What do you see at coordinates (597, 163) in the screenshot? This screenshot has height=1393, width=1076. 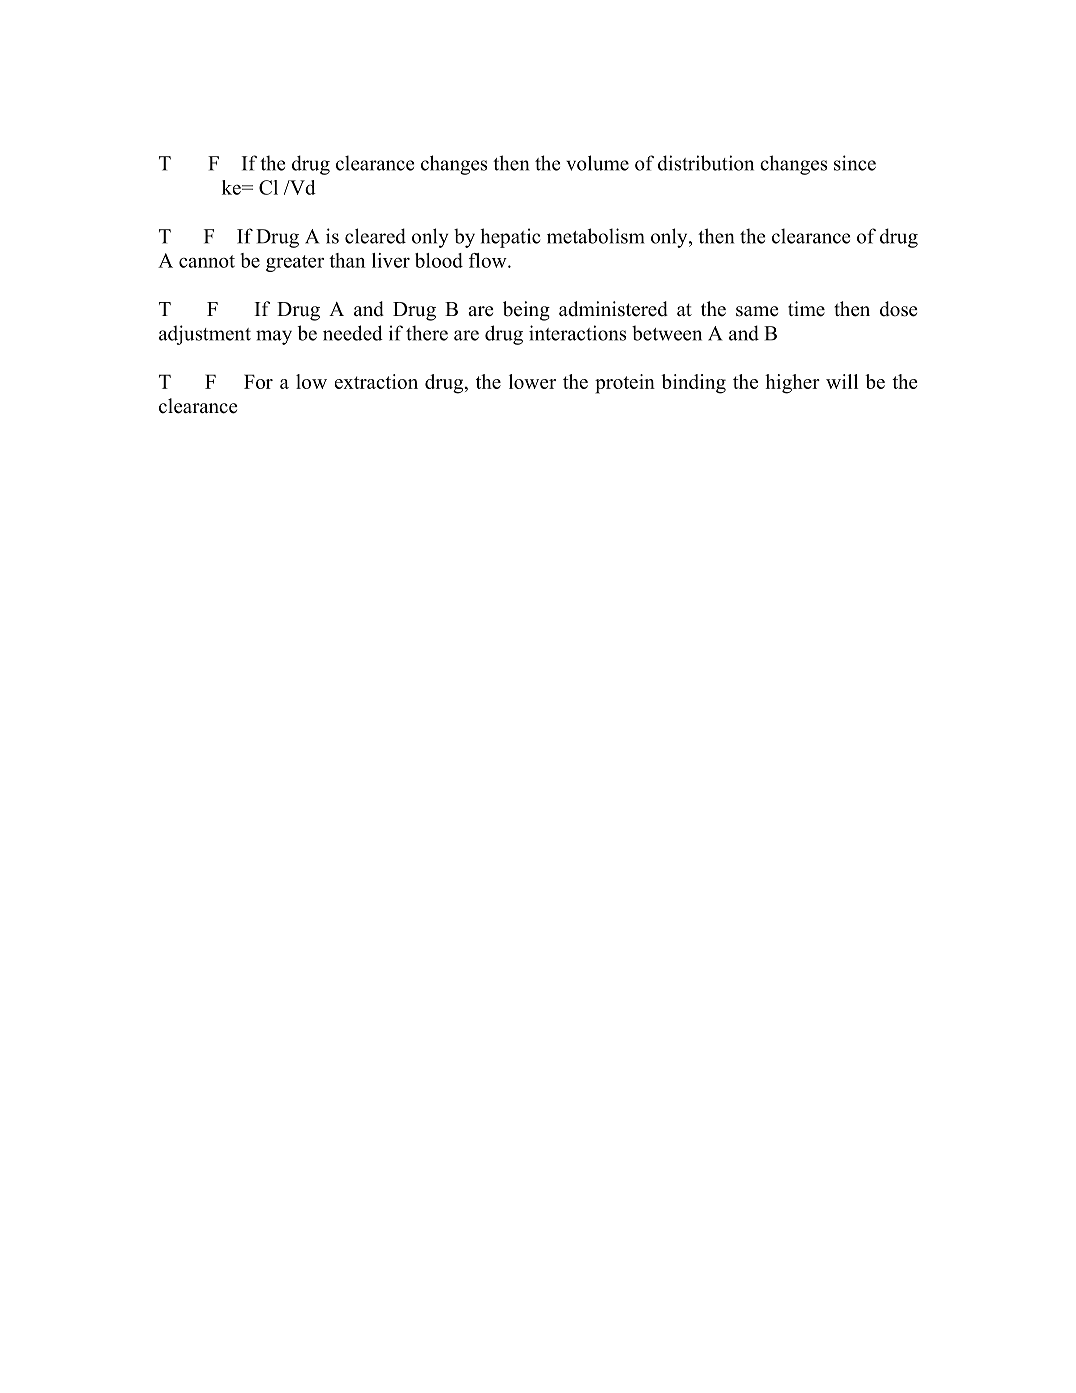 I see `volume` at bounding box center [597, 163].
